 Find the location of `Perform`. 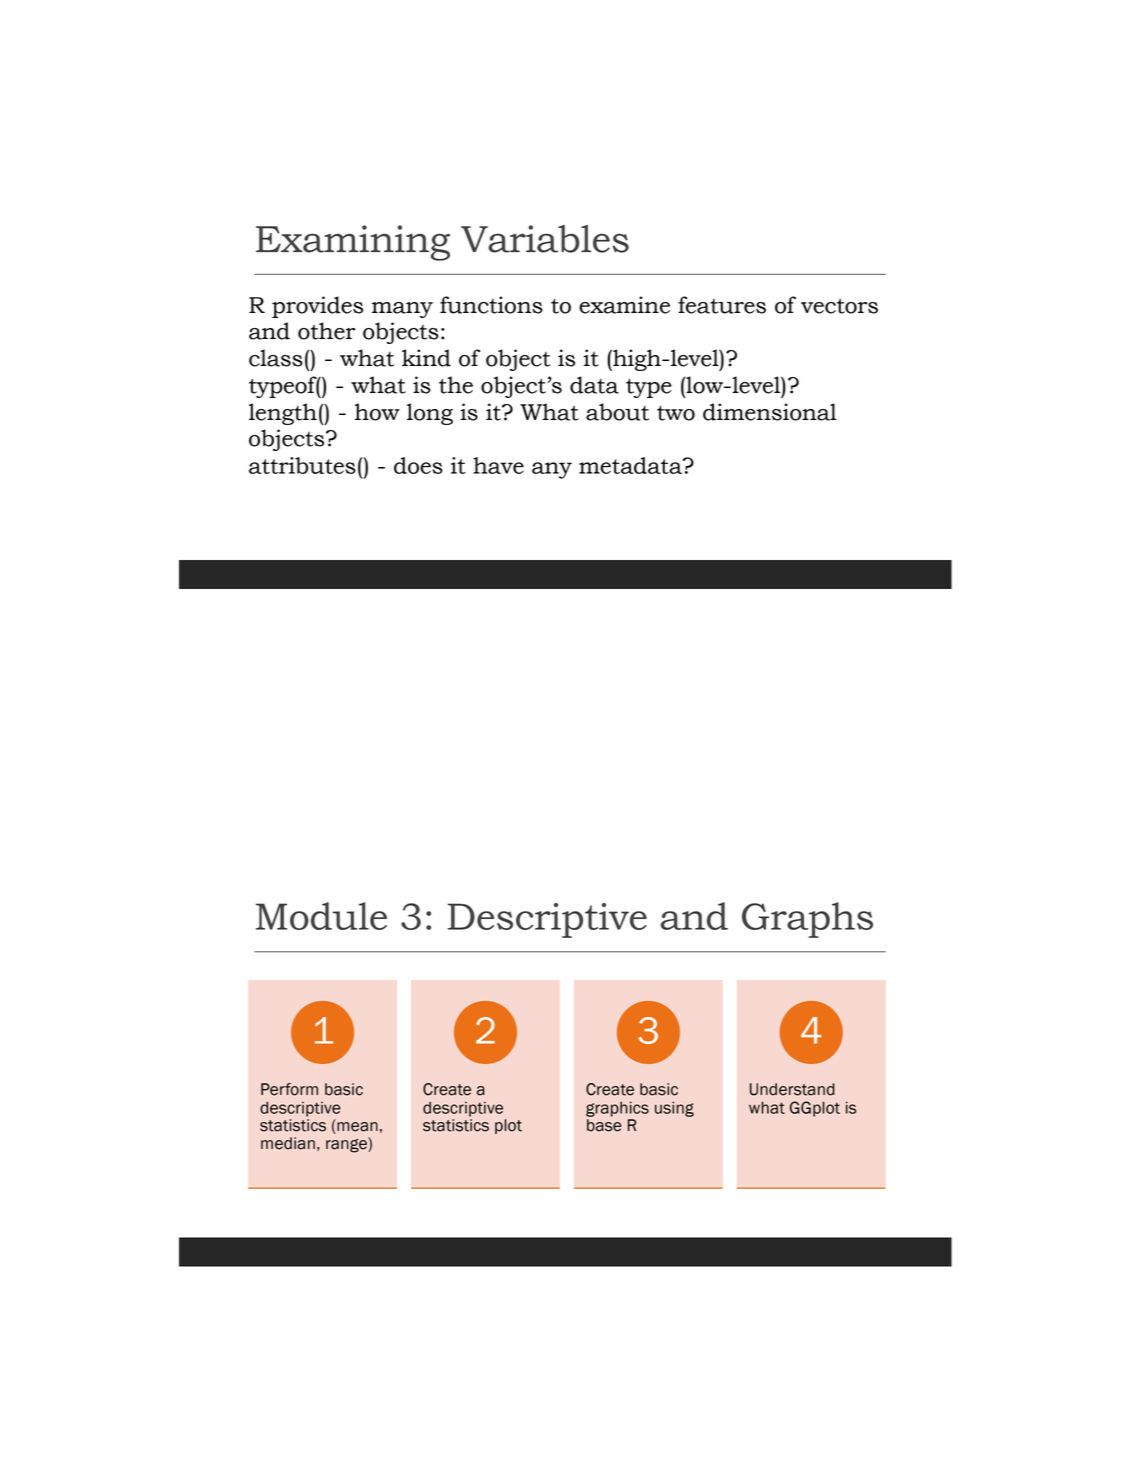

Perform is located at coordinates (289, 1089).
